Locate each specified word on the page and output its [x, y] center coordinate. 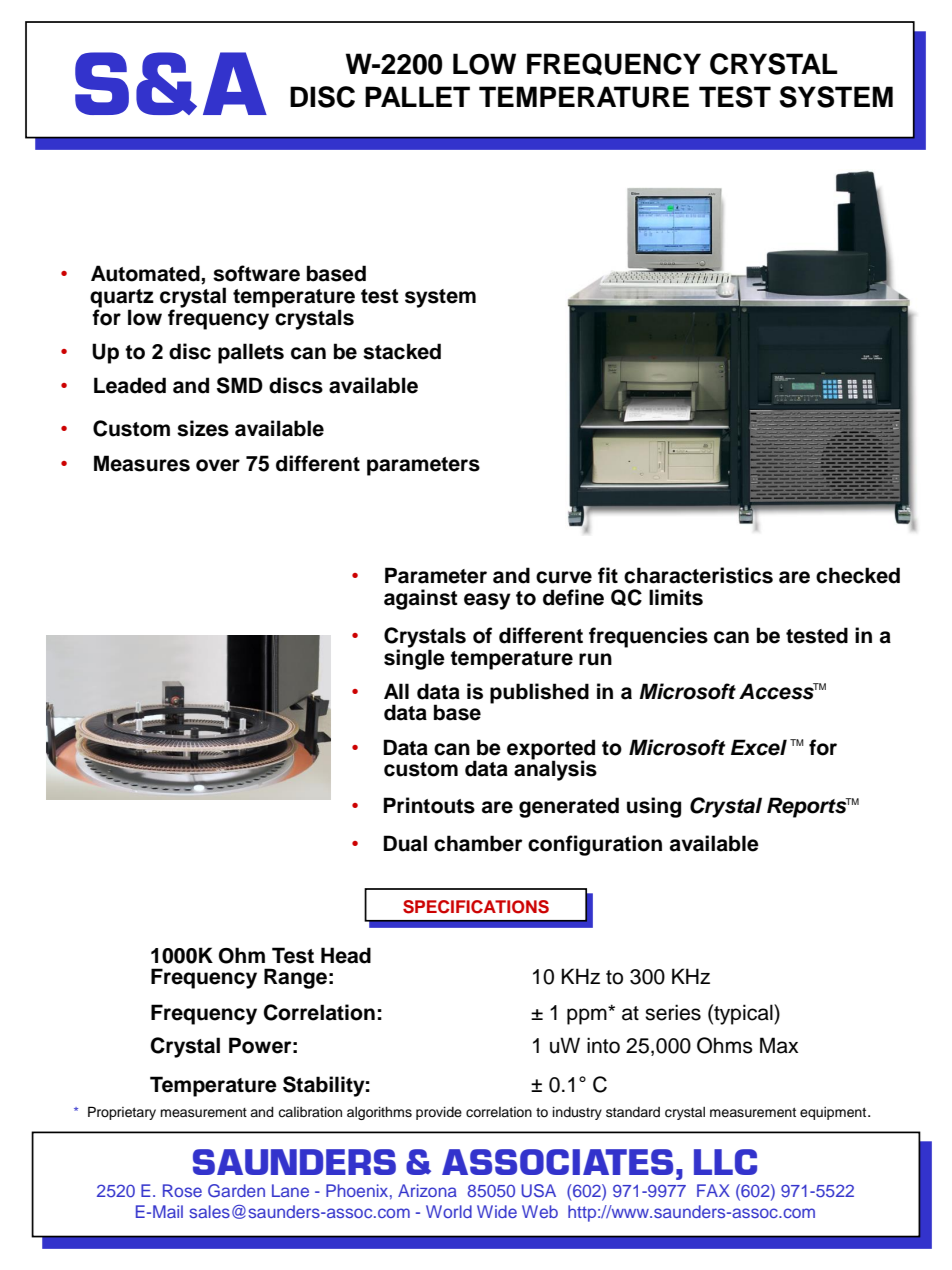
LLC [725, 1162]
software [256, 273]
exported [551, 750]
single [414, 658]
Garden [236, 1191]
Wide [497, 1211]
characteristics [698, 575]
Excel [759, 747]
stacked [402, 351]
